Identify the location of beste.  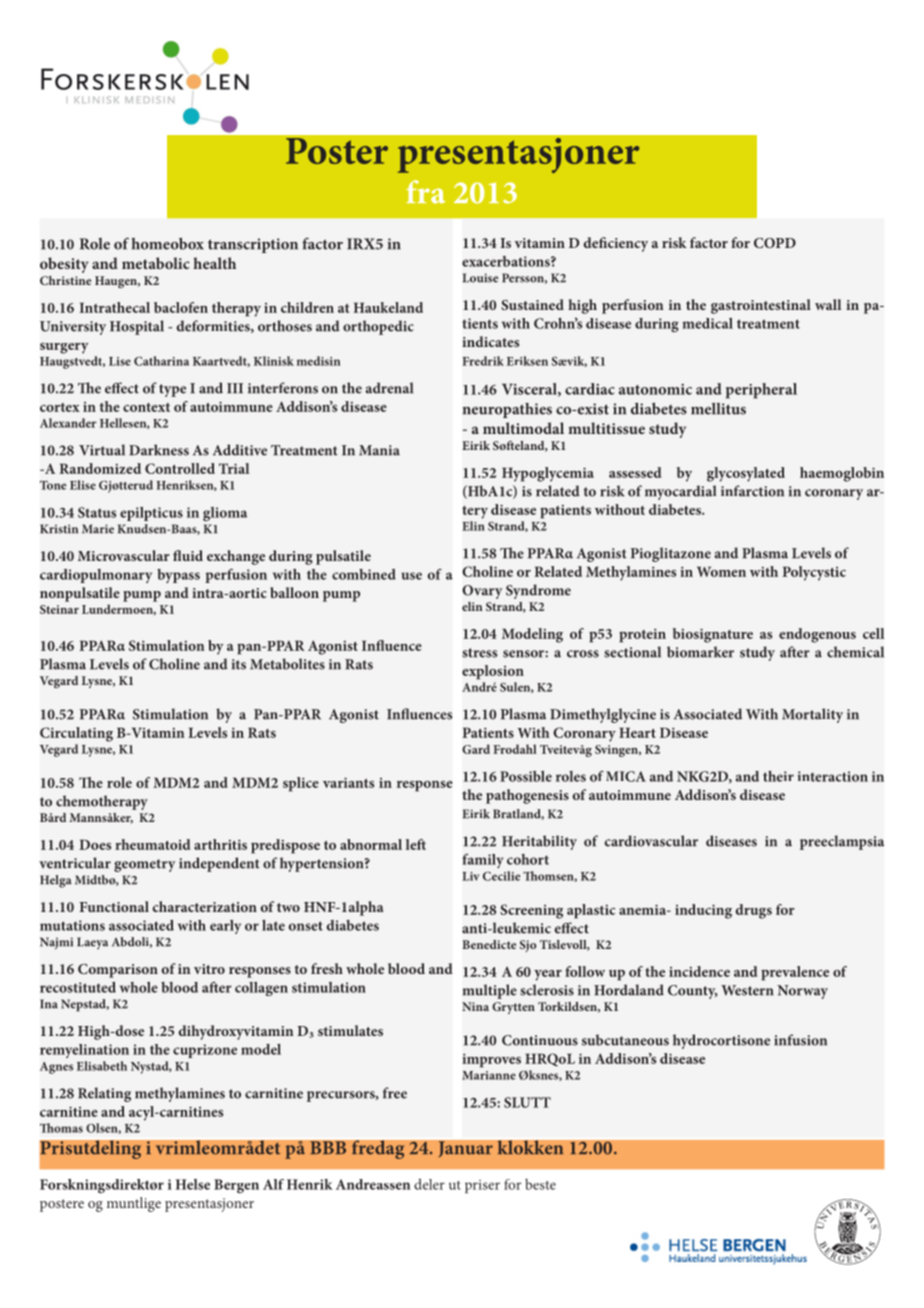
(540, 1184).
